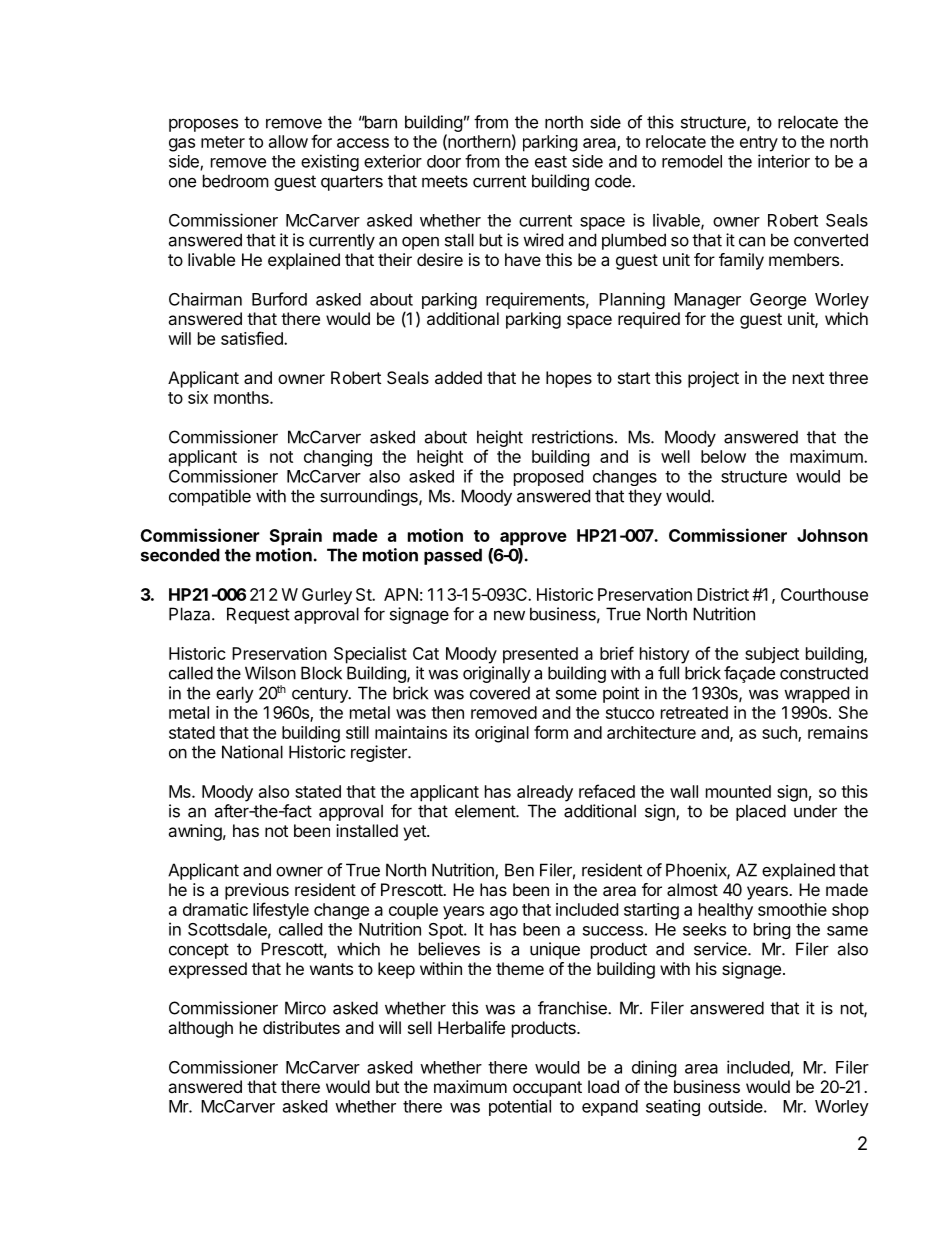  I want to click on proposed, so click(548, 478).
